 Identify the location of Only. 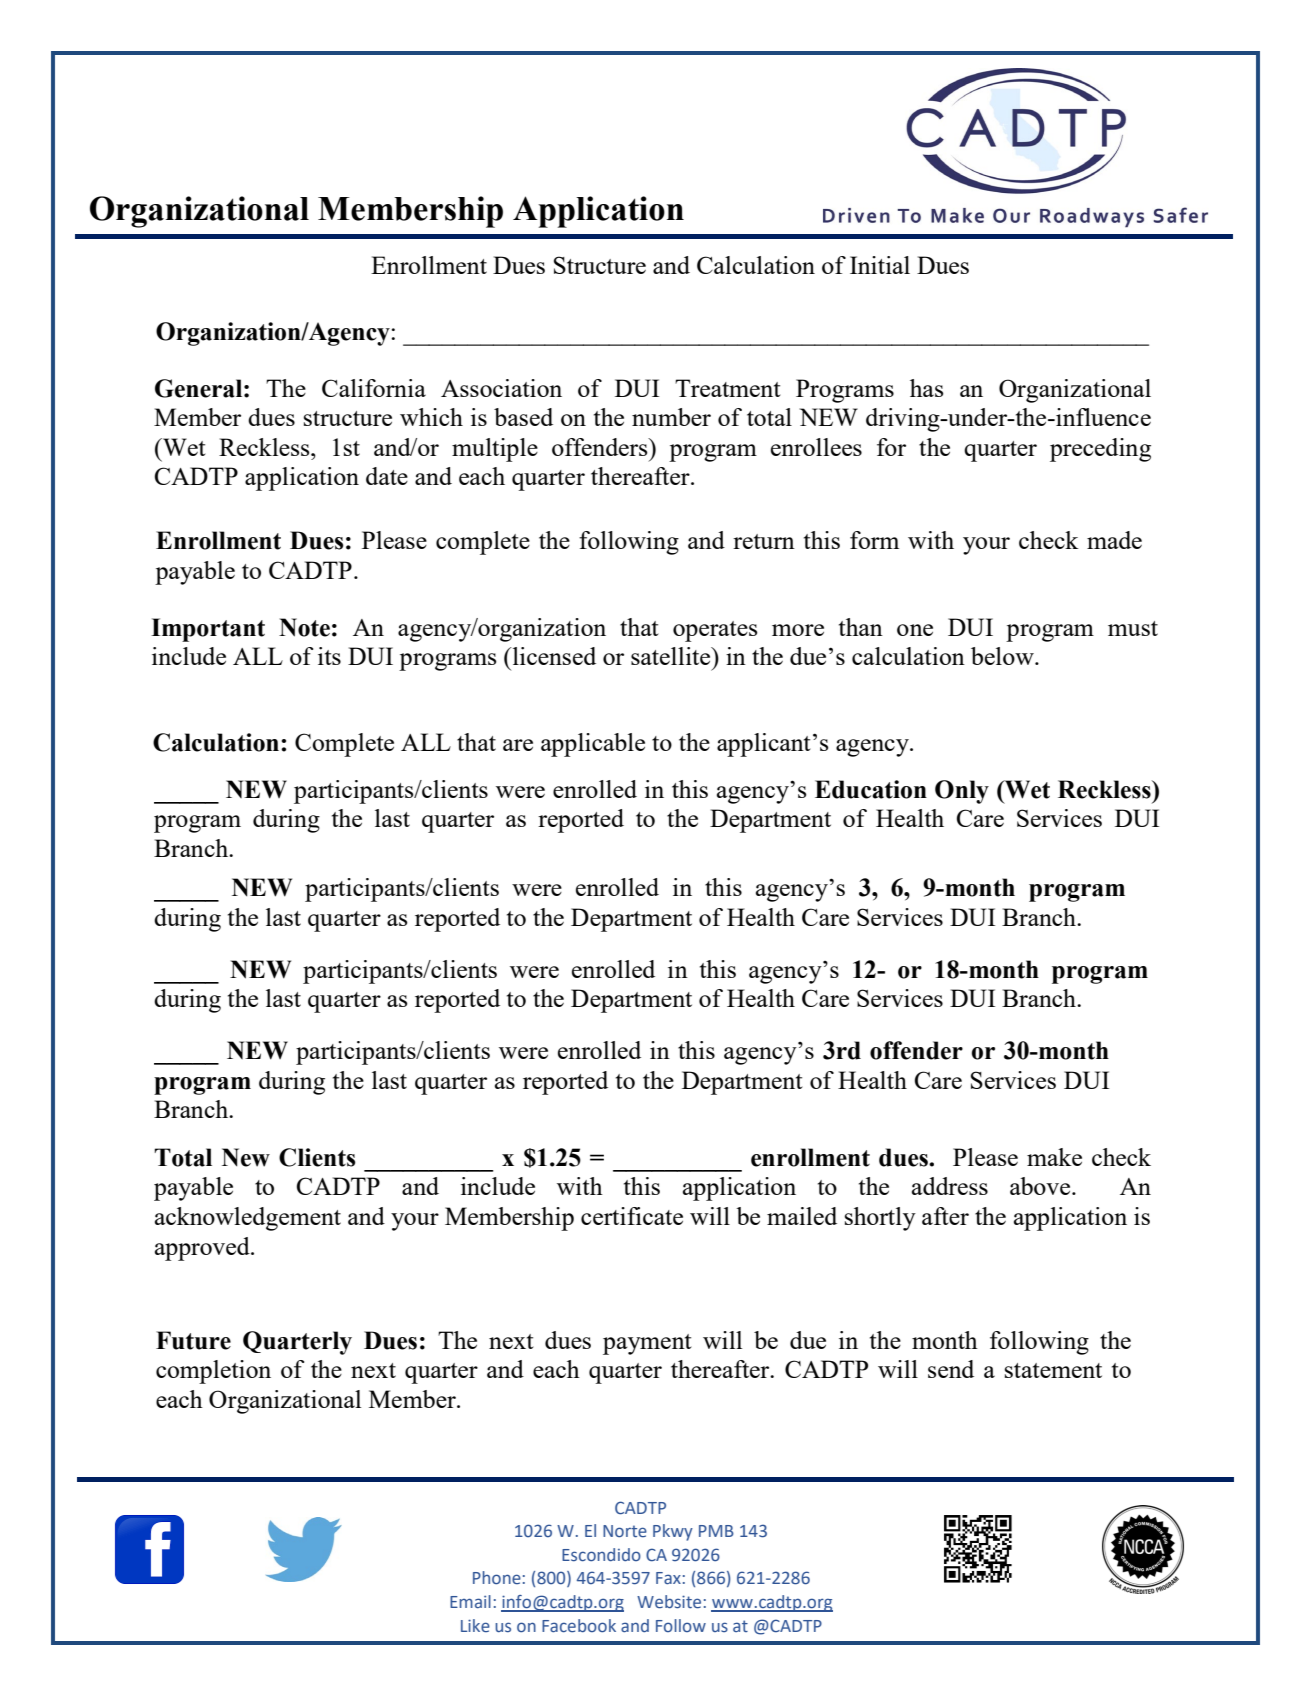
(962, 792).
